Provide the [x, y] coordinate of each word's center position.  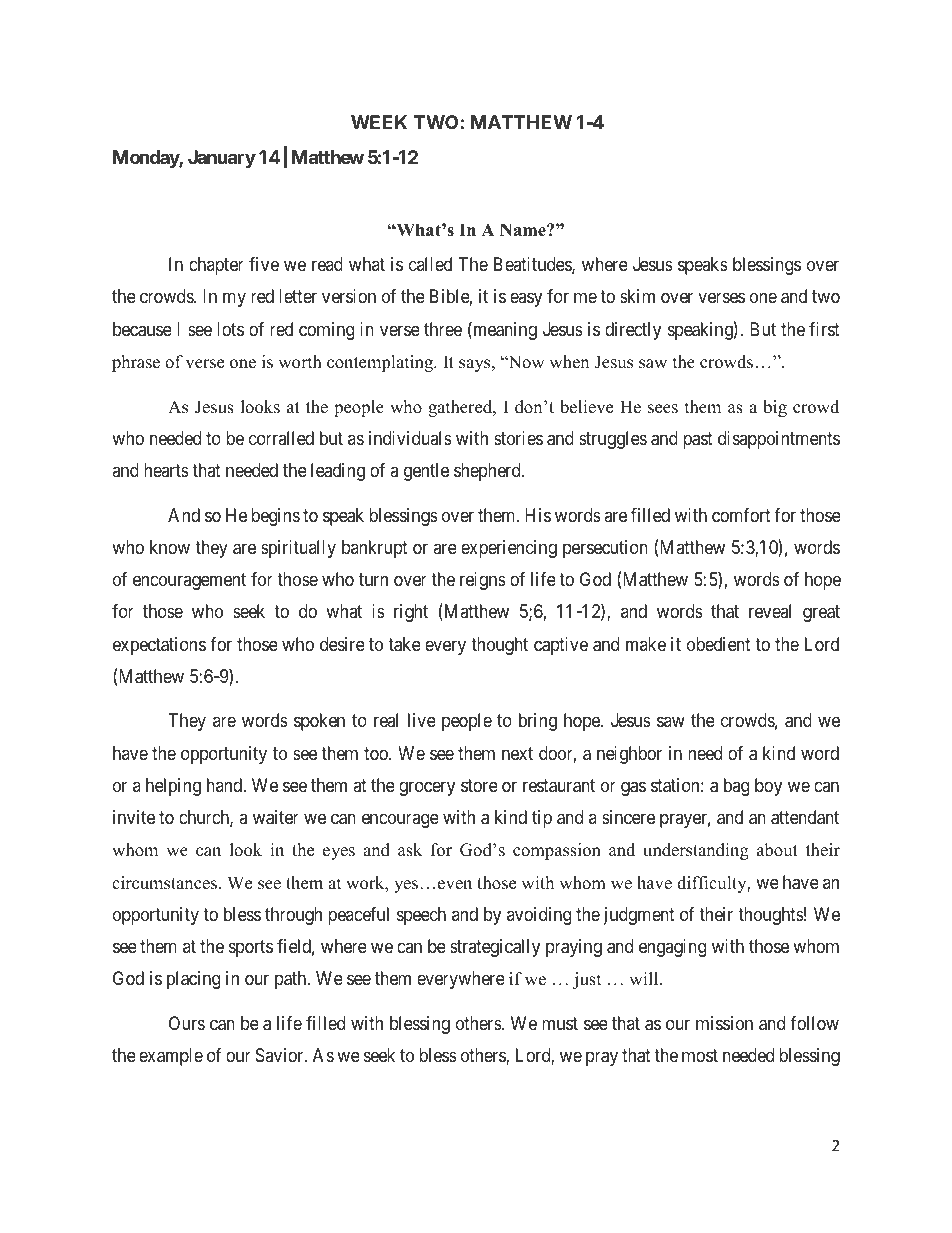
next [517, 753]
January [222, 159]
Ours [187, 1023]
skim [637, 296]
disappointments [779, 440]
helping [173, 787]
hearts [166, 470]
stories [518, 438]
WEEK [379, 122]
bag [736, 787]
